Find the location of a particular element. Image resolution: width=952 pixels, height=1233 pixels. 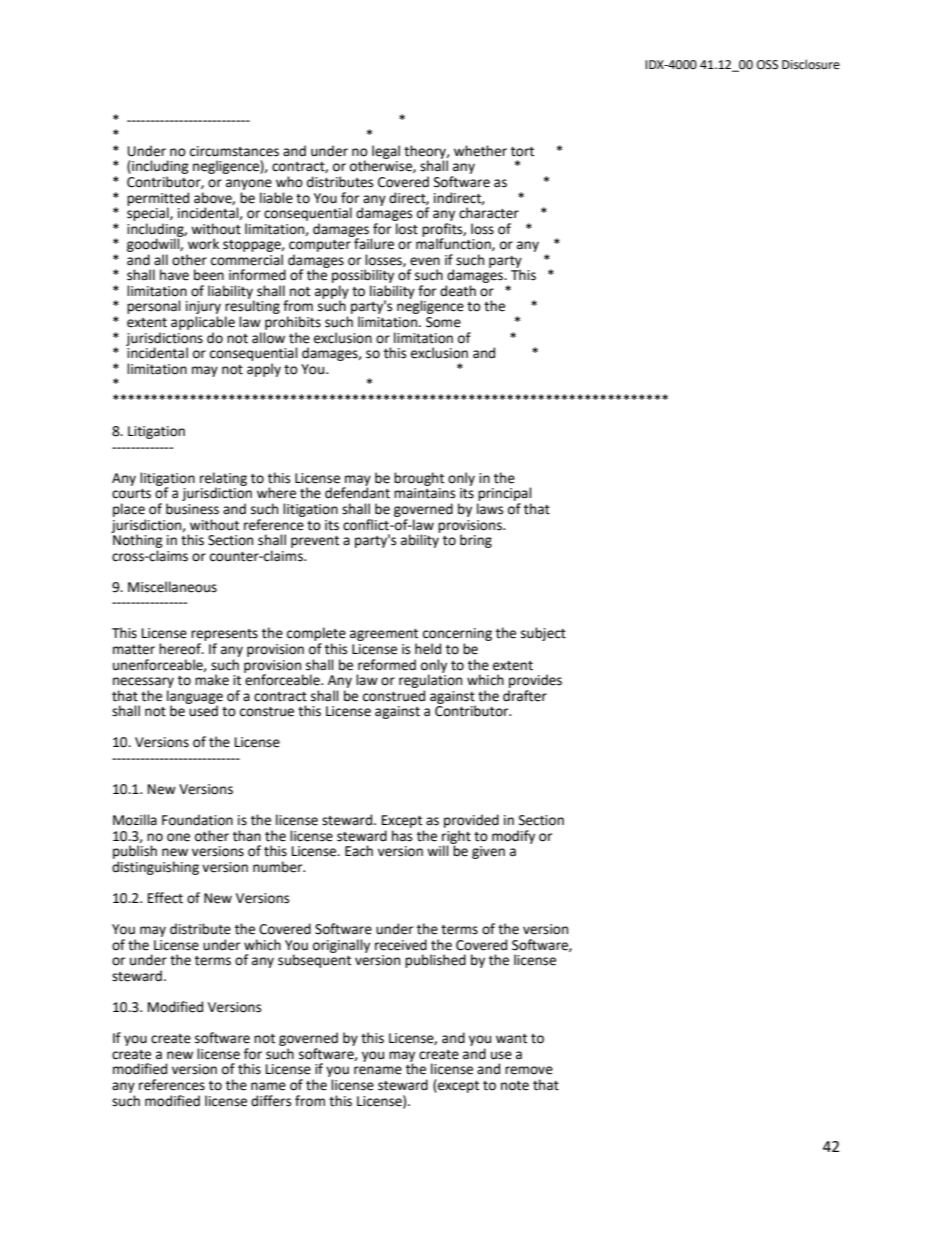

subject is located at coordinates (543, 634).
